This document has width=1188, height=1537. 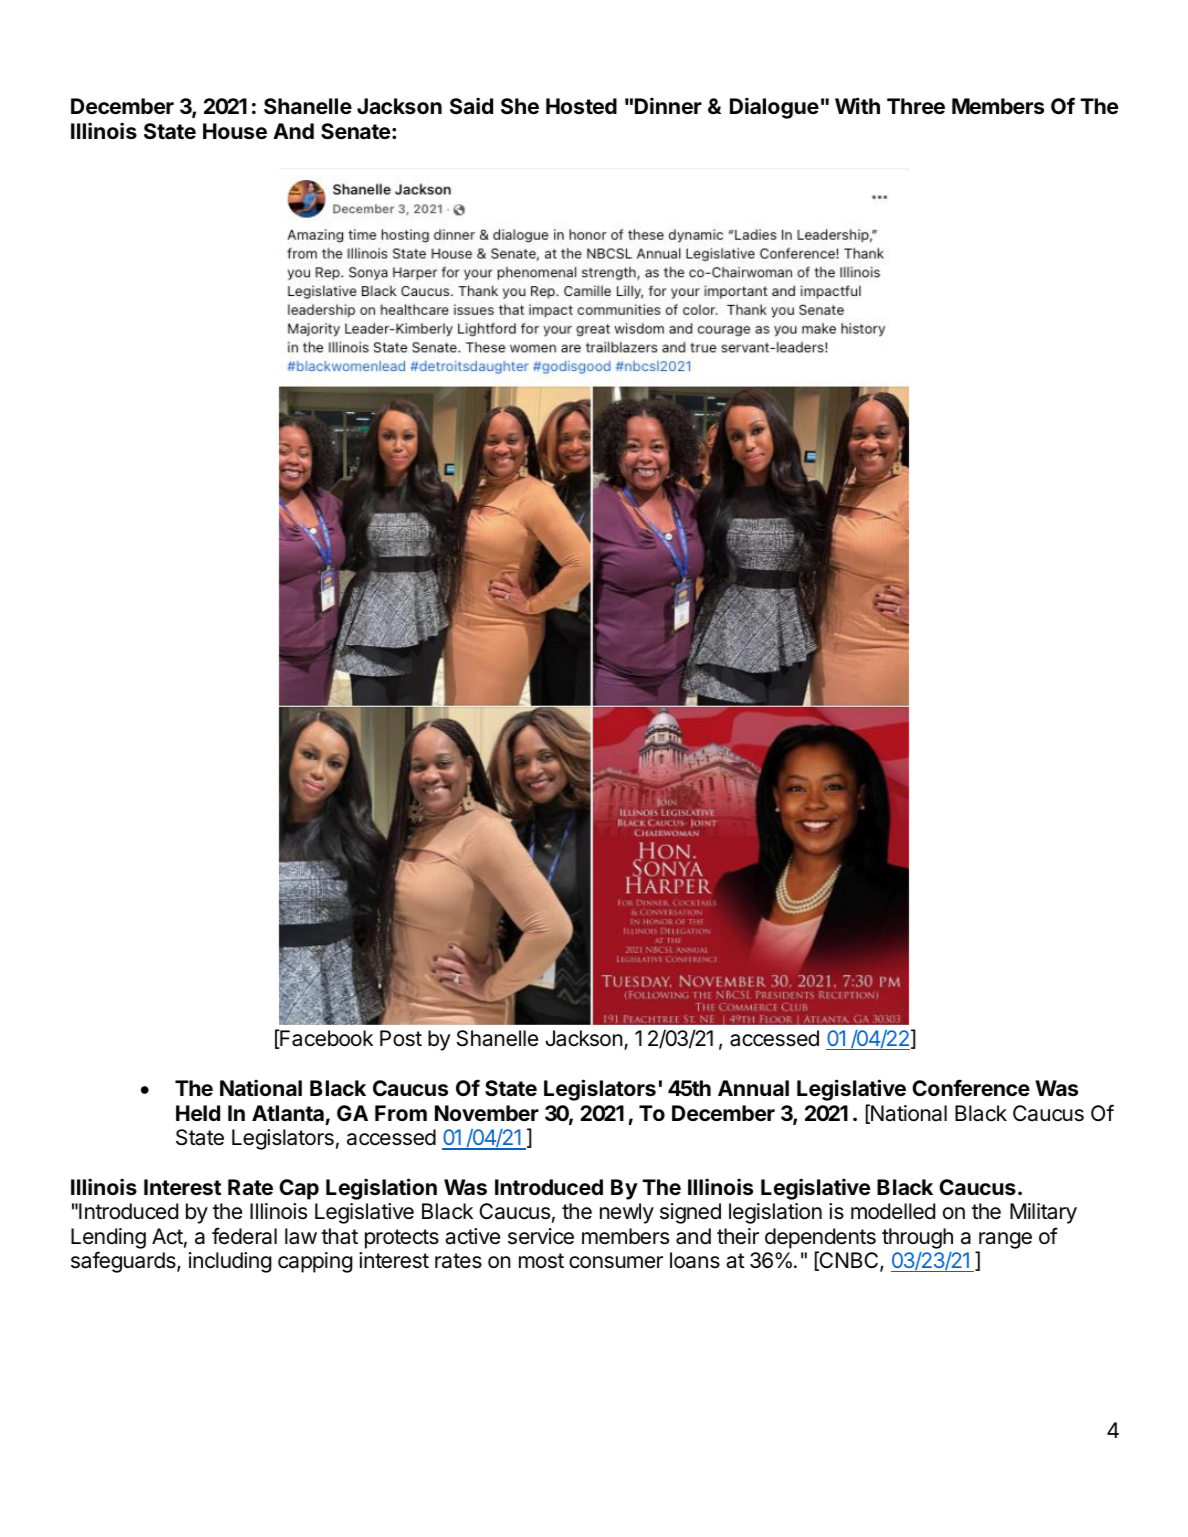 What do you see at coordinates (857, 105) in the document?
I see `With` at bounding box center [857, 105].
